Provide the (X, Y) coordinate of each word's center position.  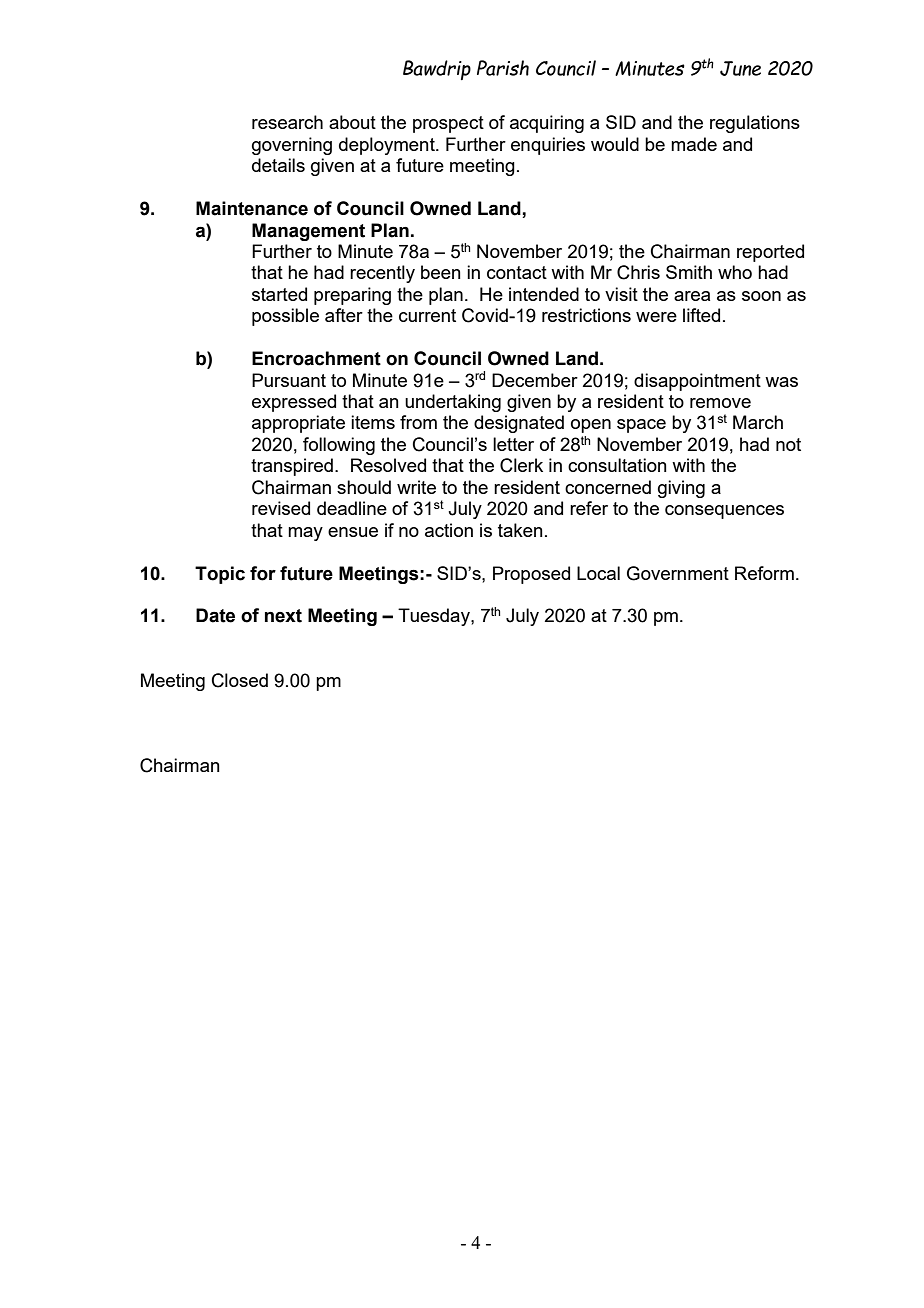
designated (519, 424)
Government (678, 573)
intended (544, 294)
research (287, 122)
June (740, 68)
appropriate (298, 424)
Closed (240, 680)
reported (770, 253)
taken (520, 530)
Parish (503, 68)
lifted (701, 315)
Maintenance (252, 208)
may (305, 534)
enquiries (548, 146)
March (758, 422)
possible (285, 317)
